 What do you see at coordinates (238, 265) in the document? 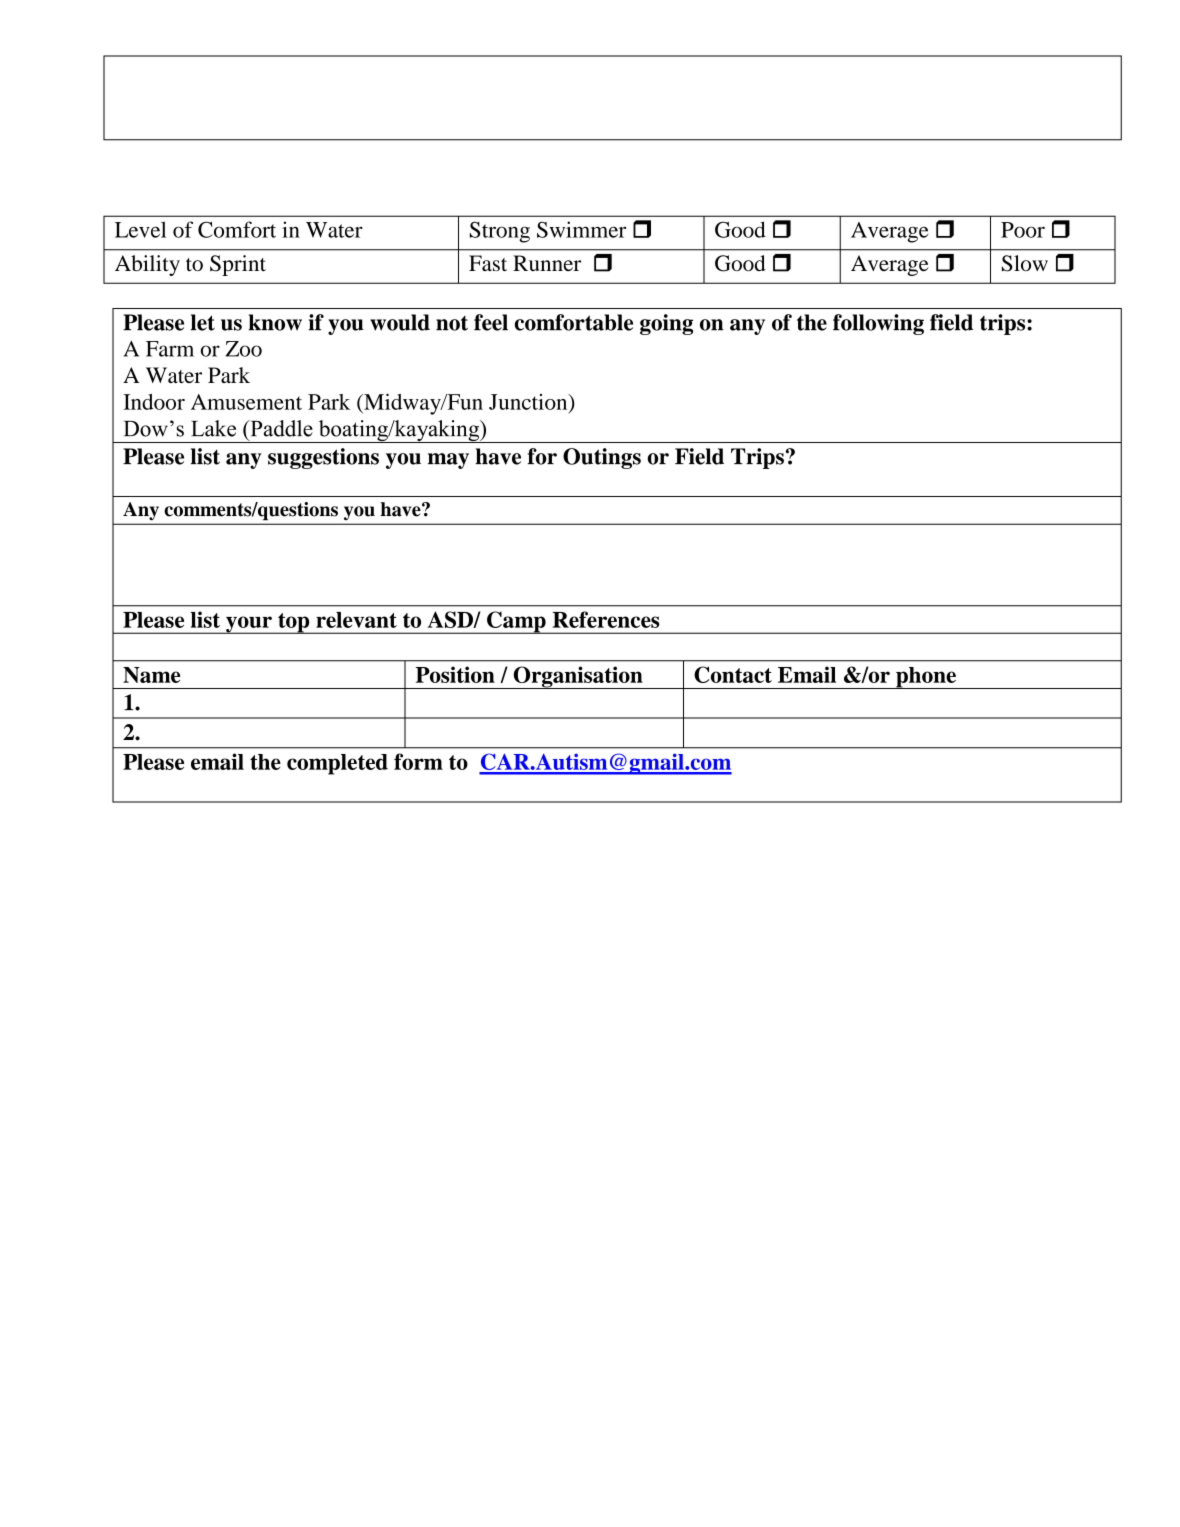
I see `Sprint` at bounding box center [238, 265].
